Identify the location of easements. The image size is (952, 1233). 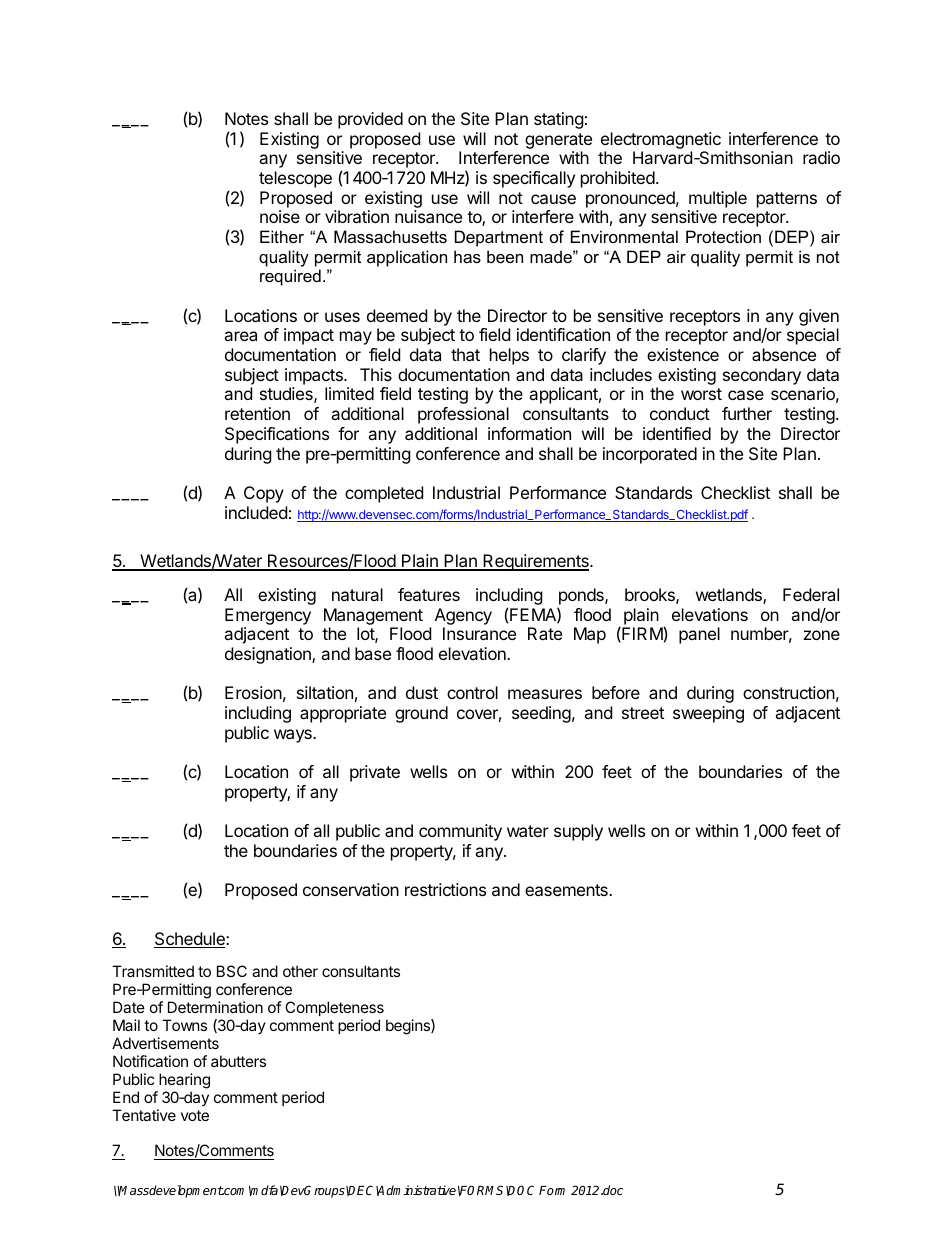
(567, 890).
